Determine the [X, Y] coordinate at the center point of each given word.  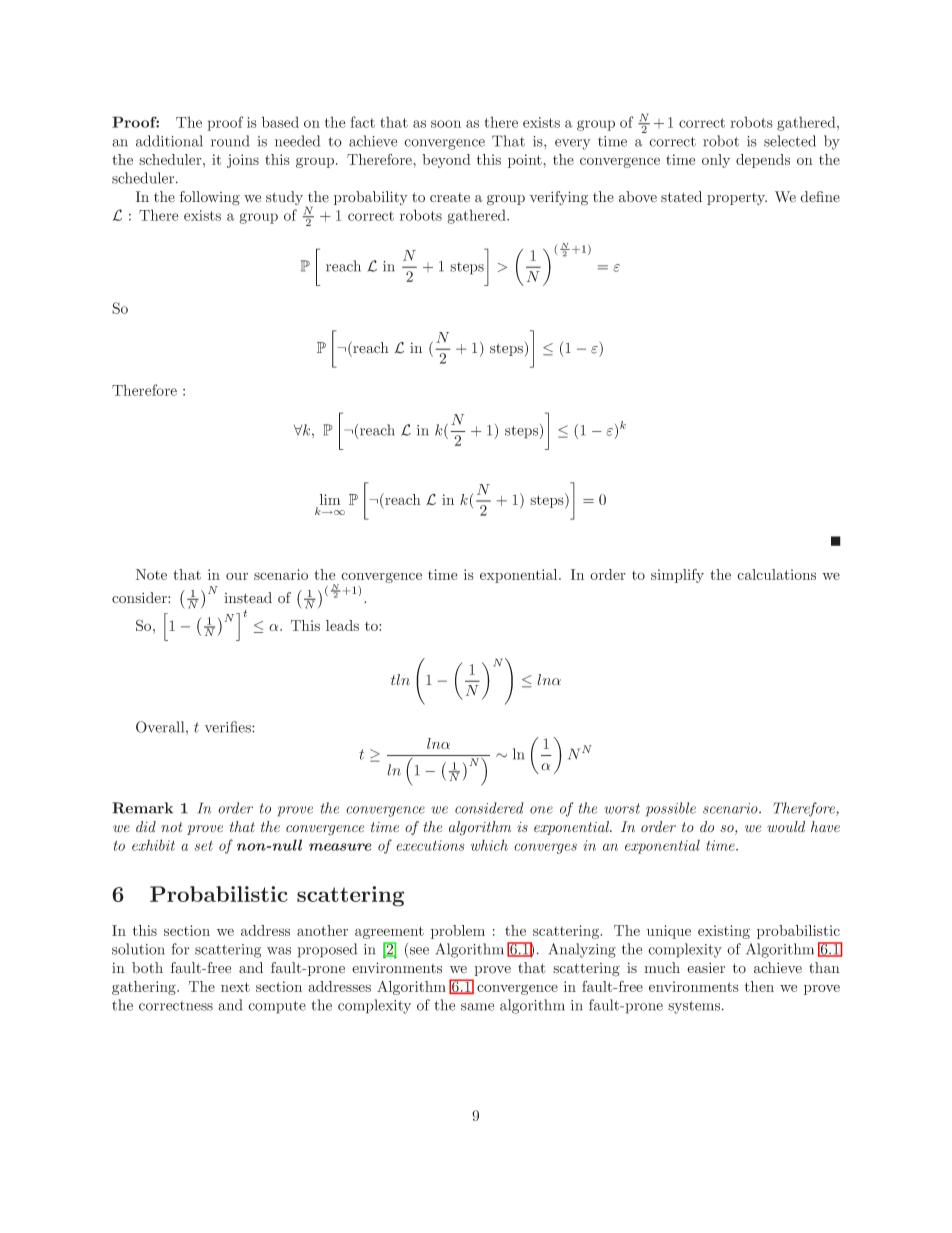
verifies [229, 727]
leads [342, 625]
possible [671, 809]
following [210, 198]
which [489, 845]
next [235, 987]
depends [763, 161]
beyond [446, 161]
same [477, 1007]
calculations [776, 574]
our [237, 576]
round [230, 141]
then [759, 986]
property [737, 199]
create [450, 198]
